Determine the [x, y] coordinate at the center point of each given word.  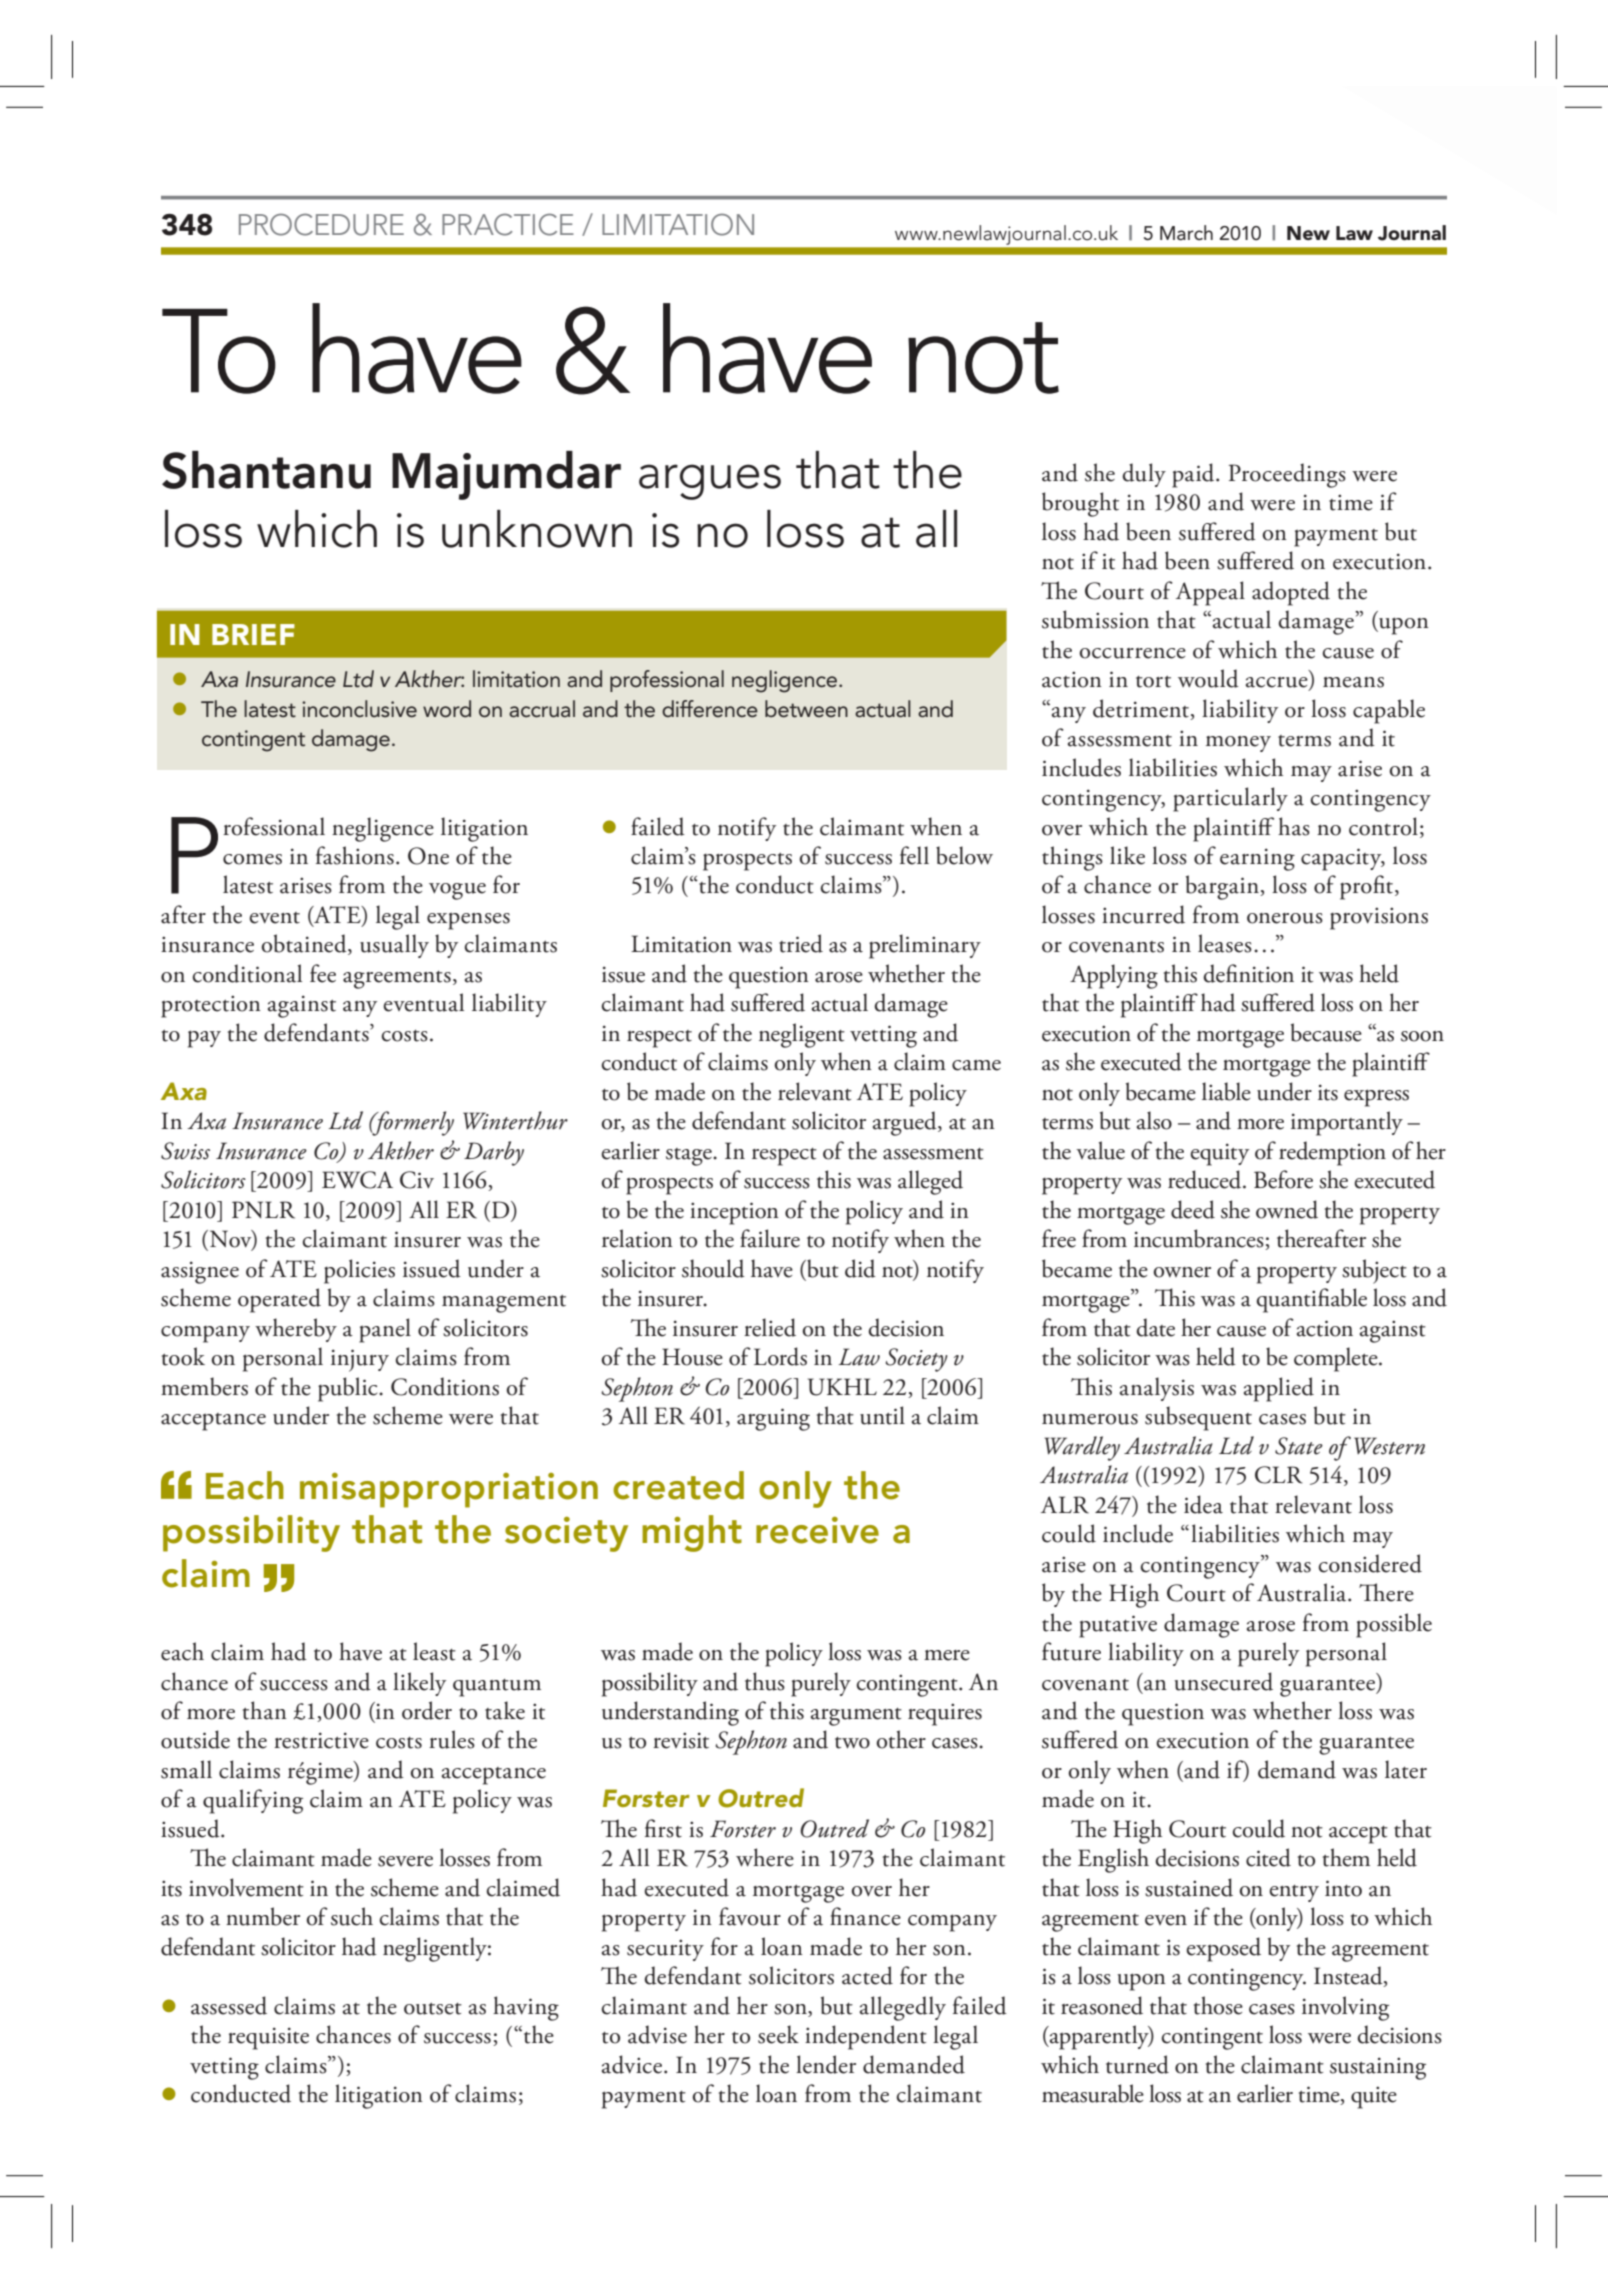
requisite [268, 2038]
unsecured [1223, 1681]
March [1186, 233]
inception [734, 1213]
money [1238, 744]
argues [710, 482]
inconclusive [359, 709]
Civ [417, 1180]
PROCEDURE [321, 224]
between [806, 709]
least [434, 1651]
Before [1283, 1179]
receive [817, 1530]
